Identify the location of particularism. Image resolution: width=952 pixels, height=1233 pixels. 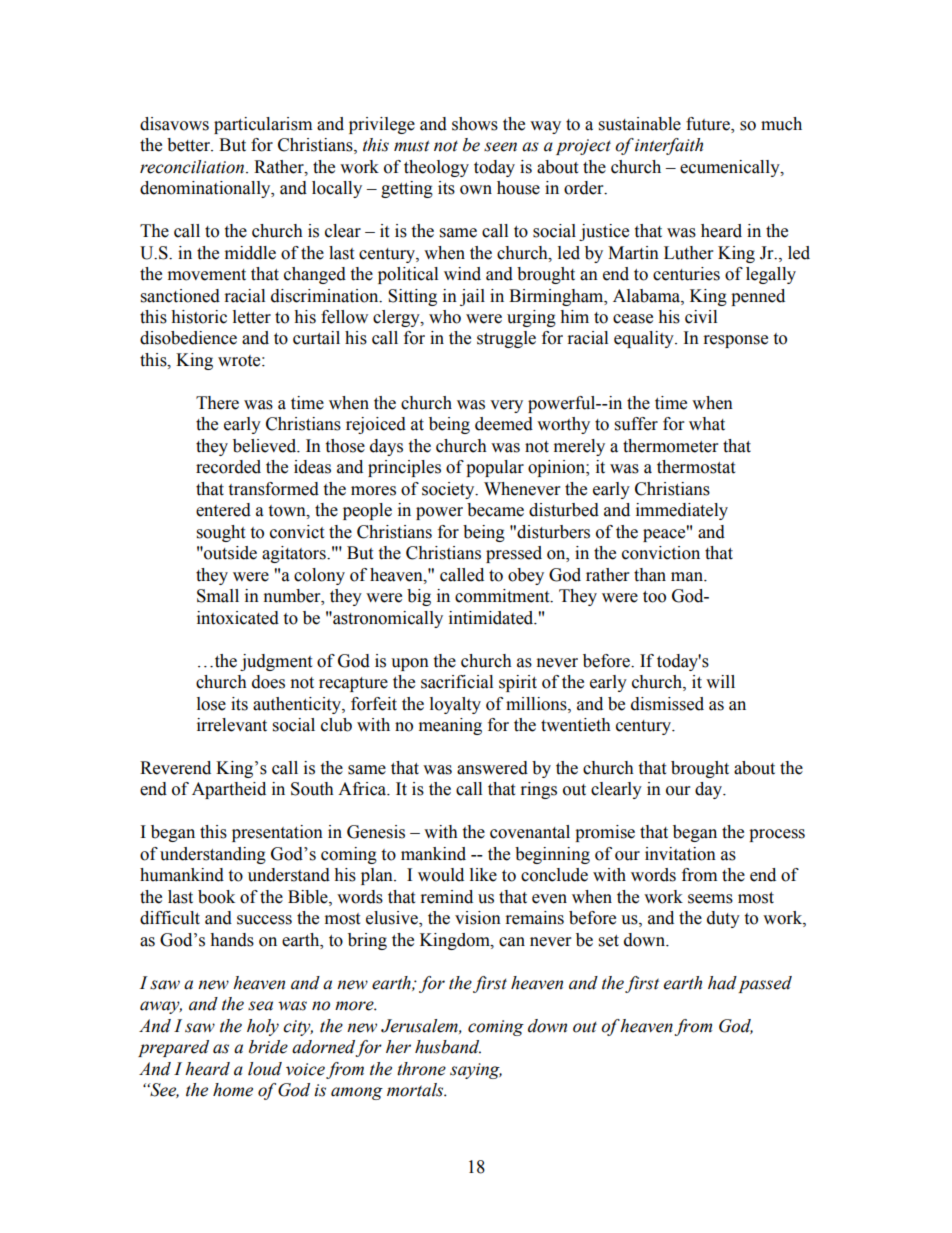
(263, 125).
